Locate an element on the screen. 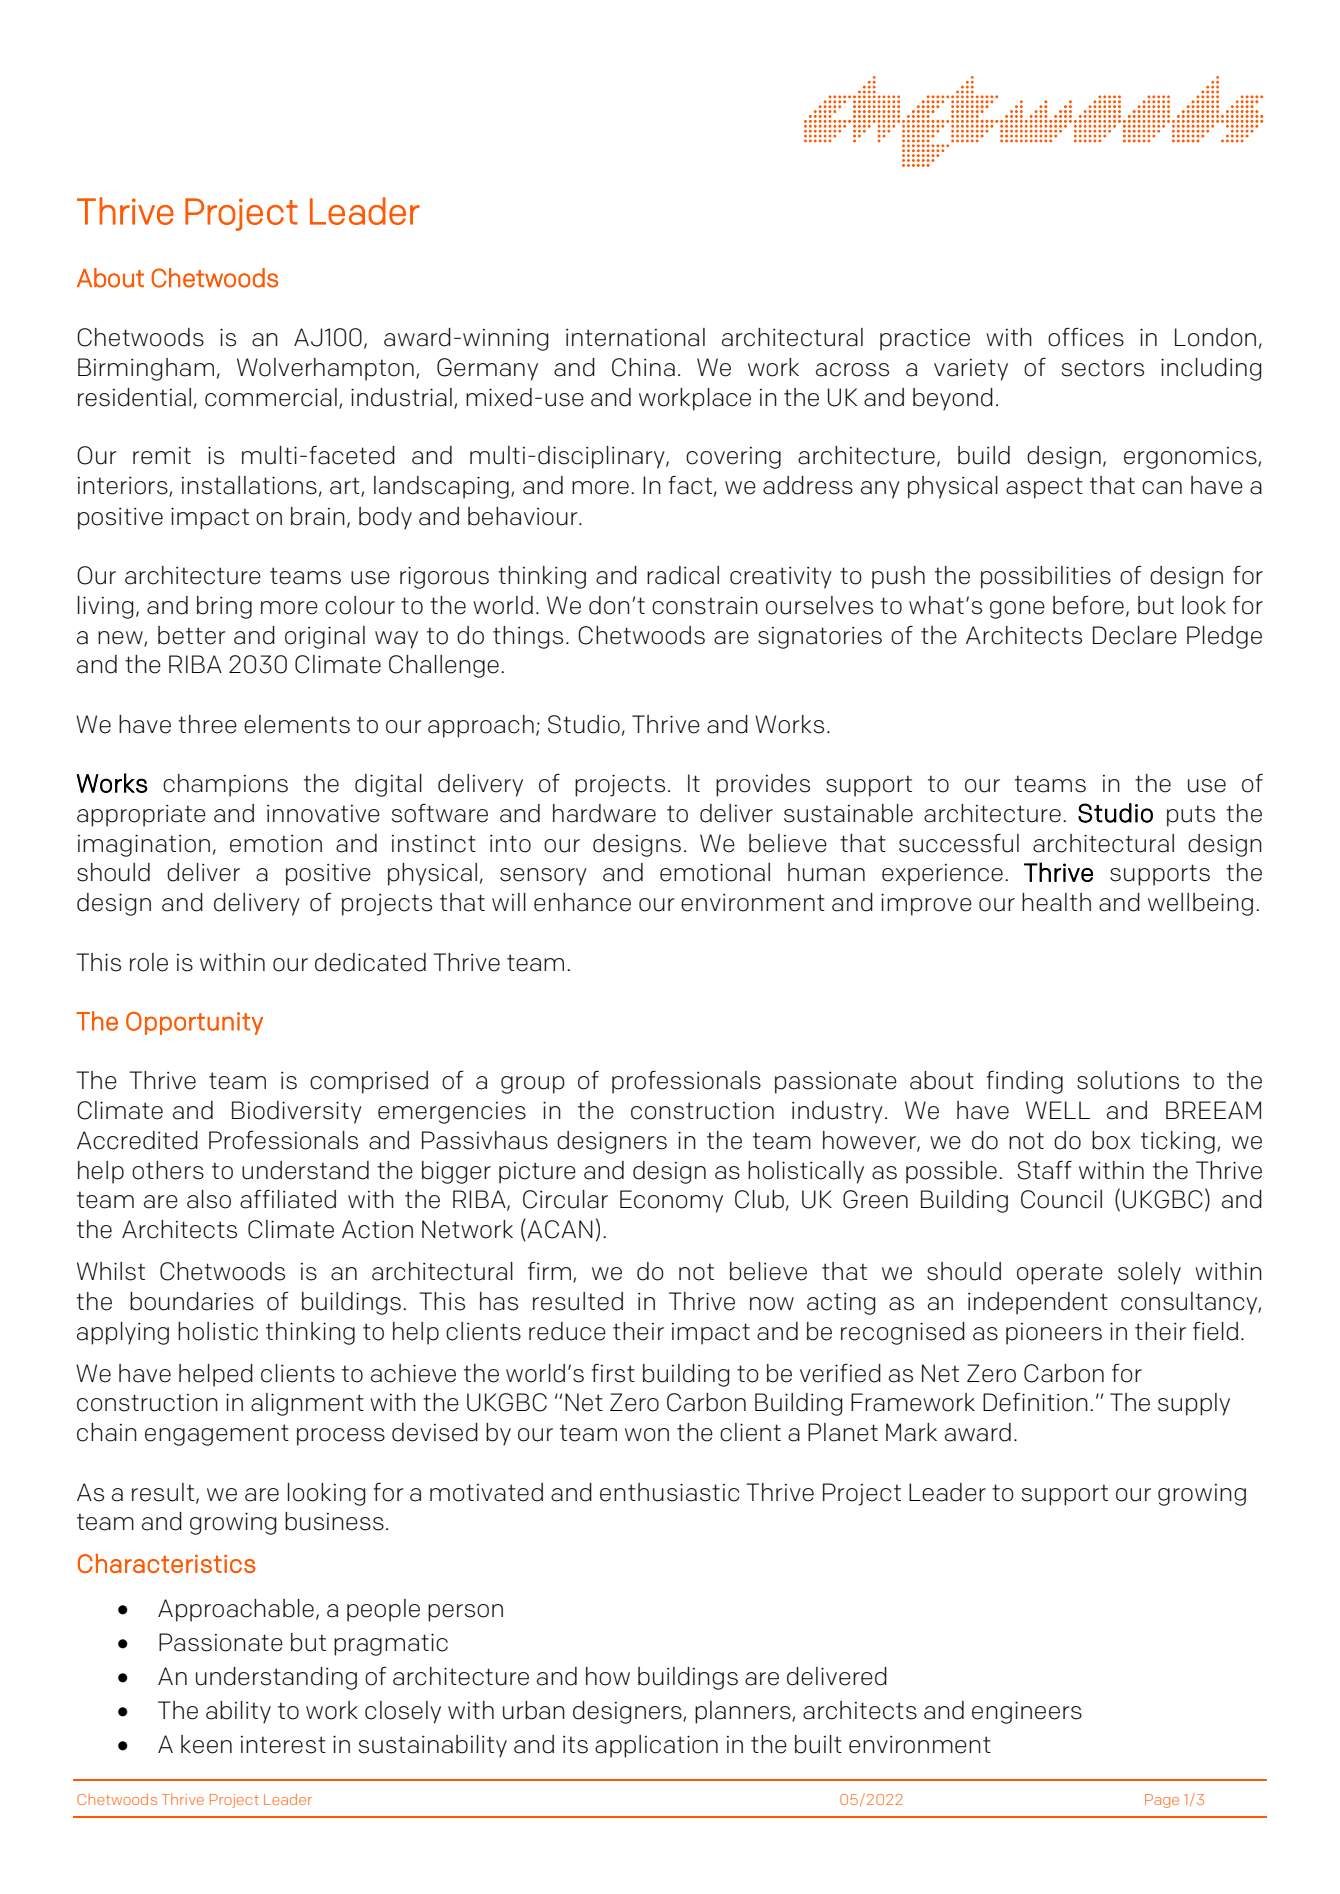 The image size is (1340, 1894). solutions is located at coordinates (1128, 1080).
